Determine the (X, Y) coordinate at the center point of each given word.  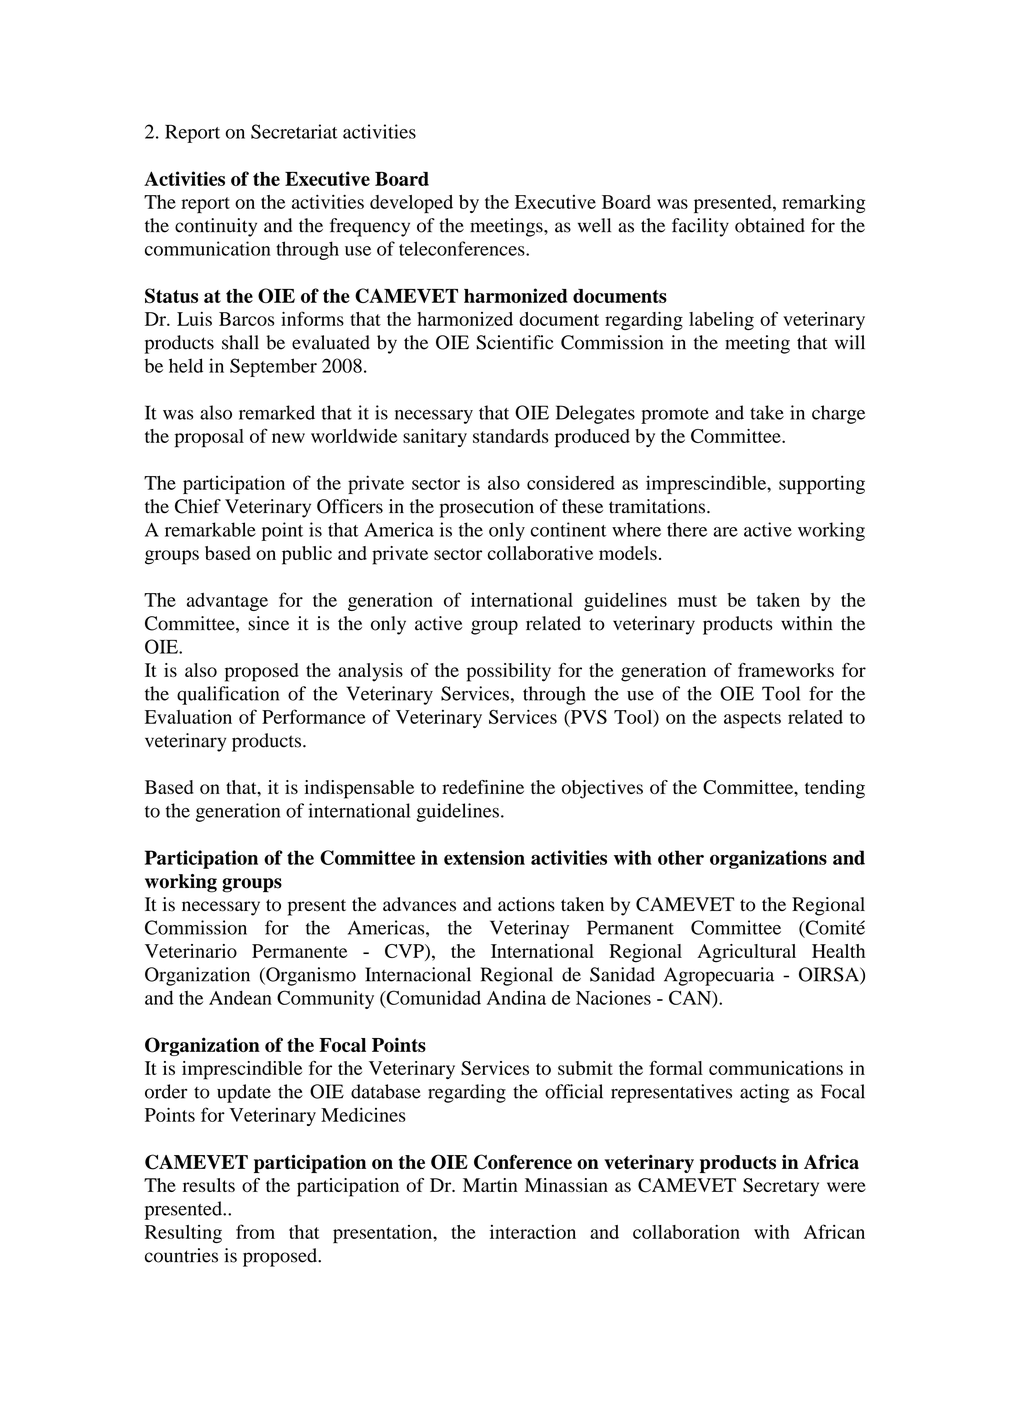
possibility (509, 672)
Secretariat (294, 131)
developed (411, 204)
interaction (533, 1232)
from (255, 1231)
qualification (228, 695)
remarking (823, 204)
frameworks (786, 670)
